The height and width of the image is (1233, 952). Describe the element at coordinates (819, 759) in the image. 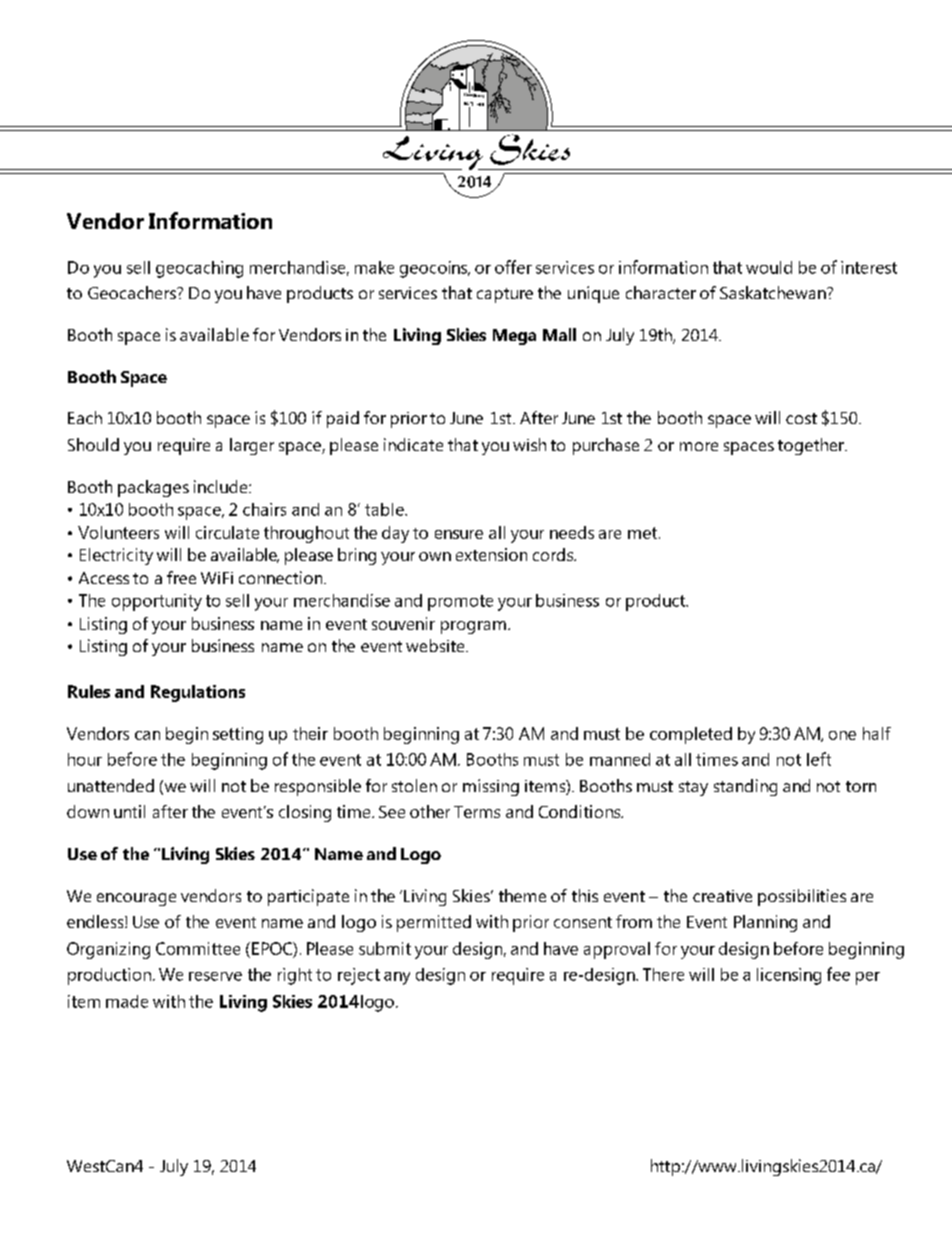

I see `left` at that location.
